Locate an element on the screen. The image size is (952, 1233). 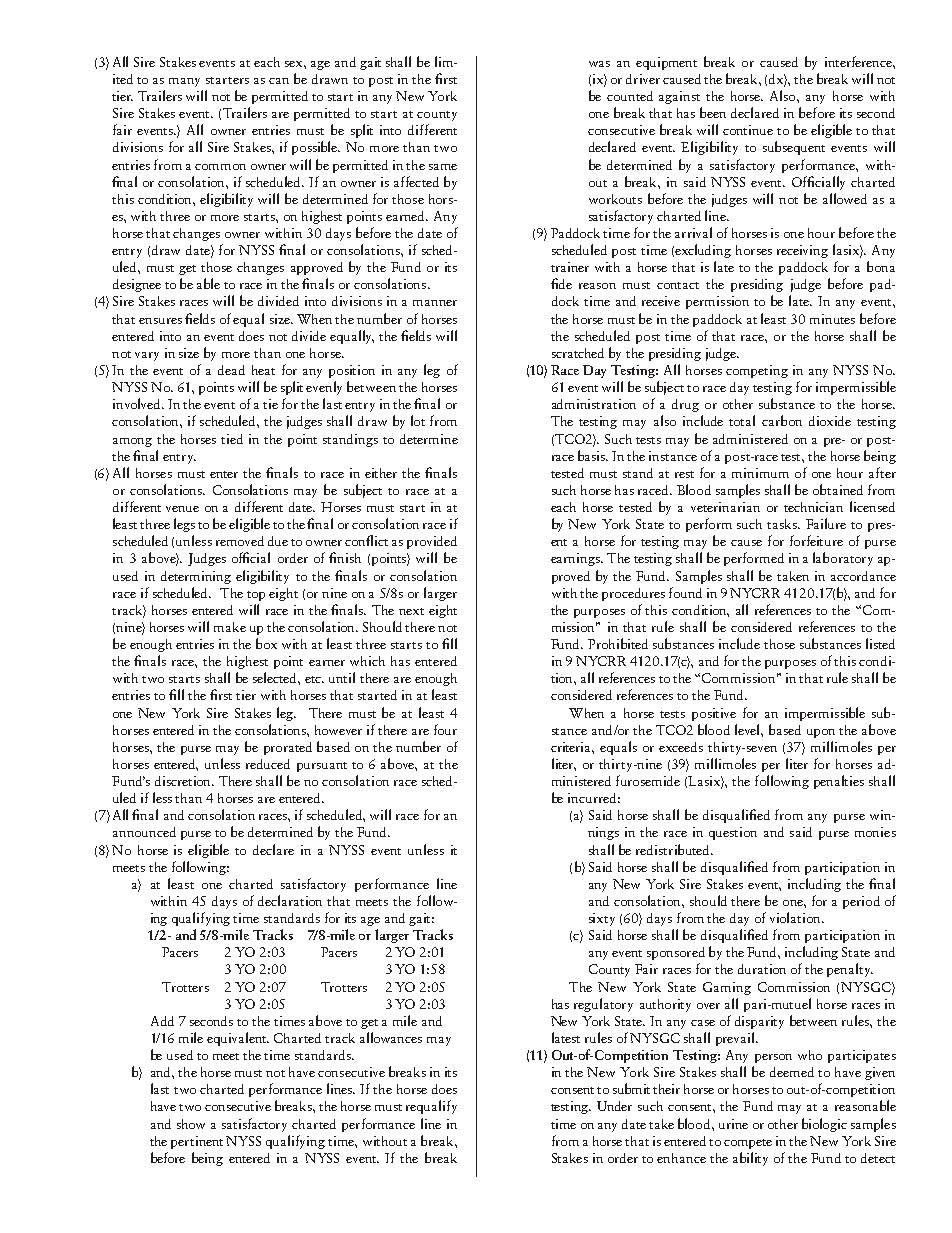
was is located at coordinates (599, 64).
